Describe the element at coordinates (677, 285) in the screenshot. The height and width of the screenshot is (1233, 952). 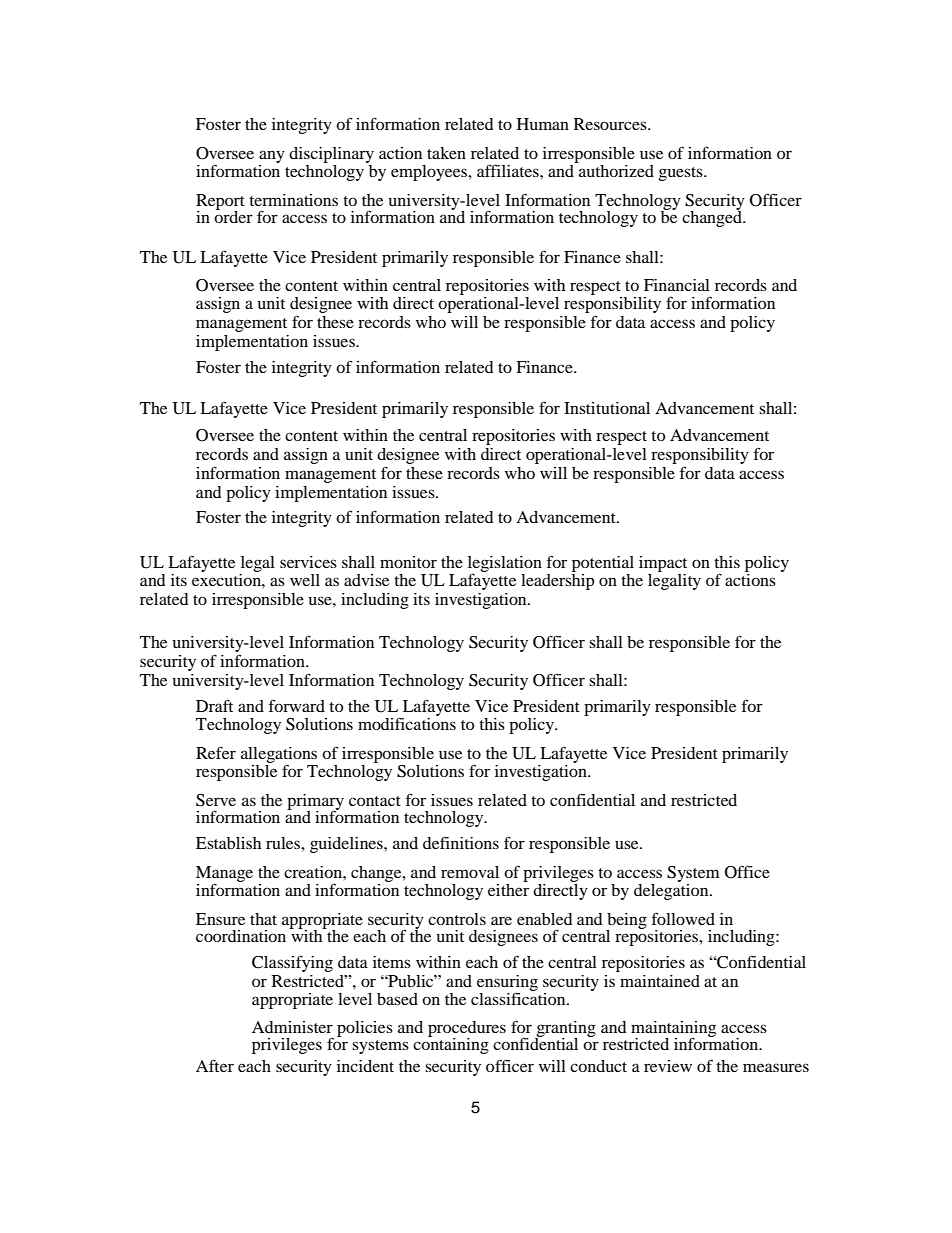
I see `Financial` at that location.
